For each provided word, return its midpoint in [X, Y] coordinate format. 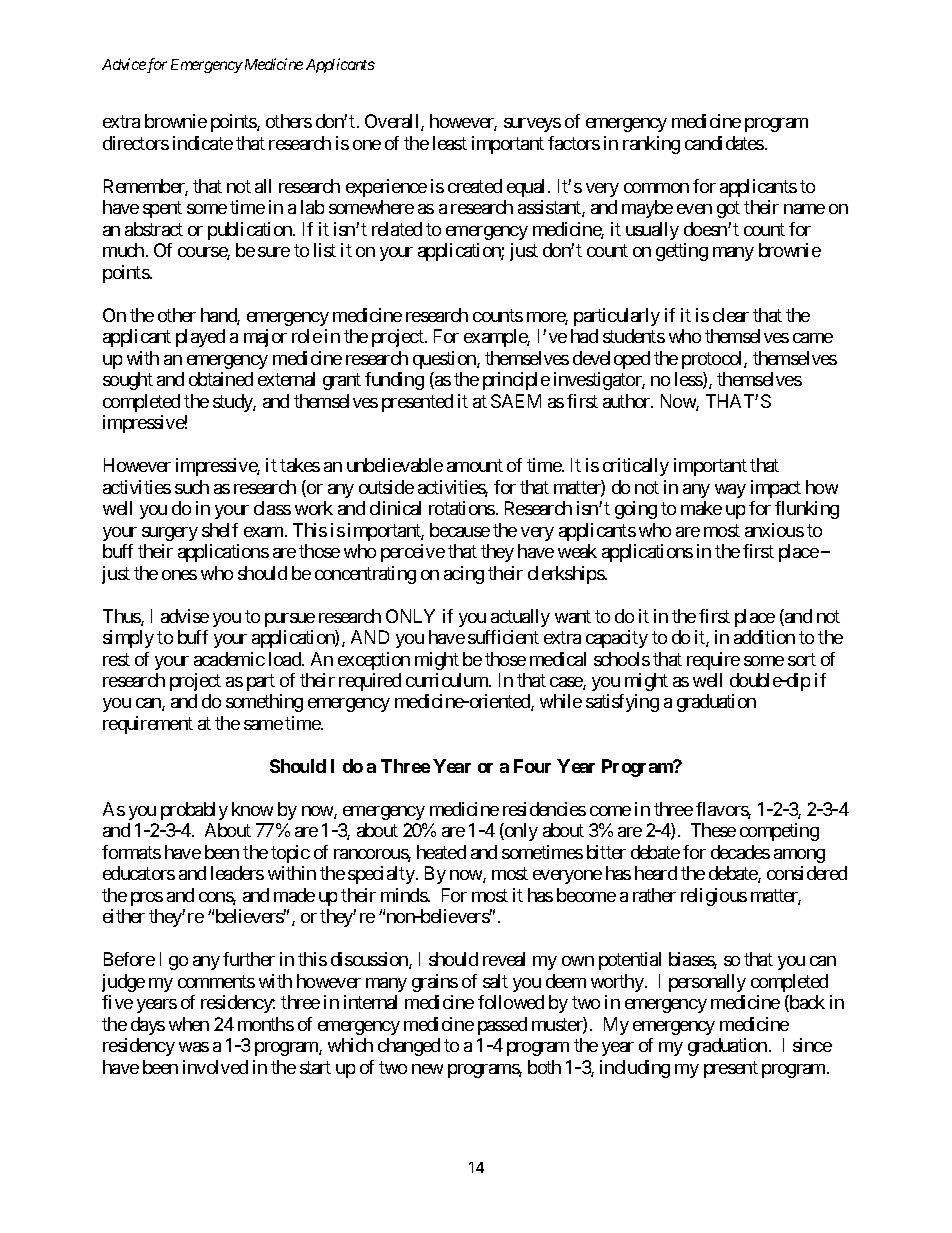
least [450, 143]
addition [764, 637]
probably [194, 811]
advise [185, 616]
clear [731, 315]
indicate [203, 143]
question [445, 360]
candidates [724, 143]
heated [441, 852]
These [713, 830]
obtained [221, 379]
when [189, 1024]
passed [502, 1026]
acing [464, 575]
